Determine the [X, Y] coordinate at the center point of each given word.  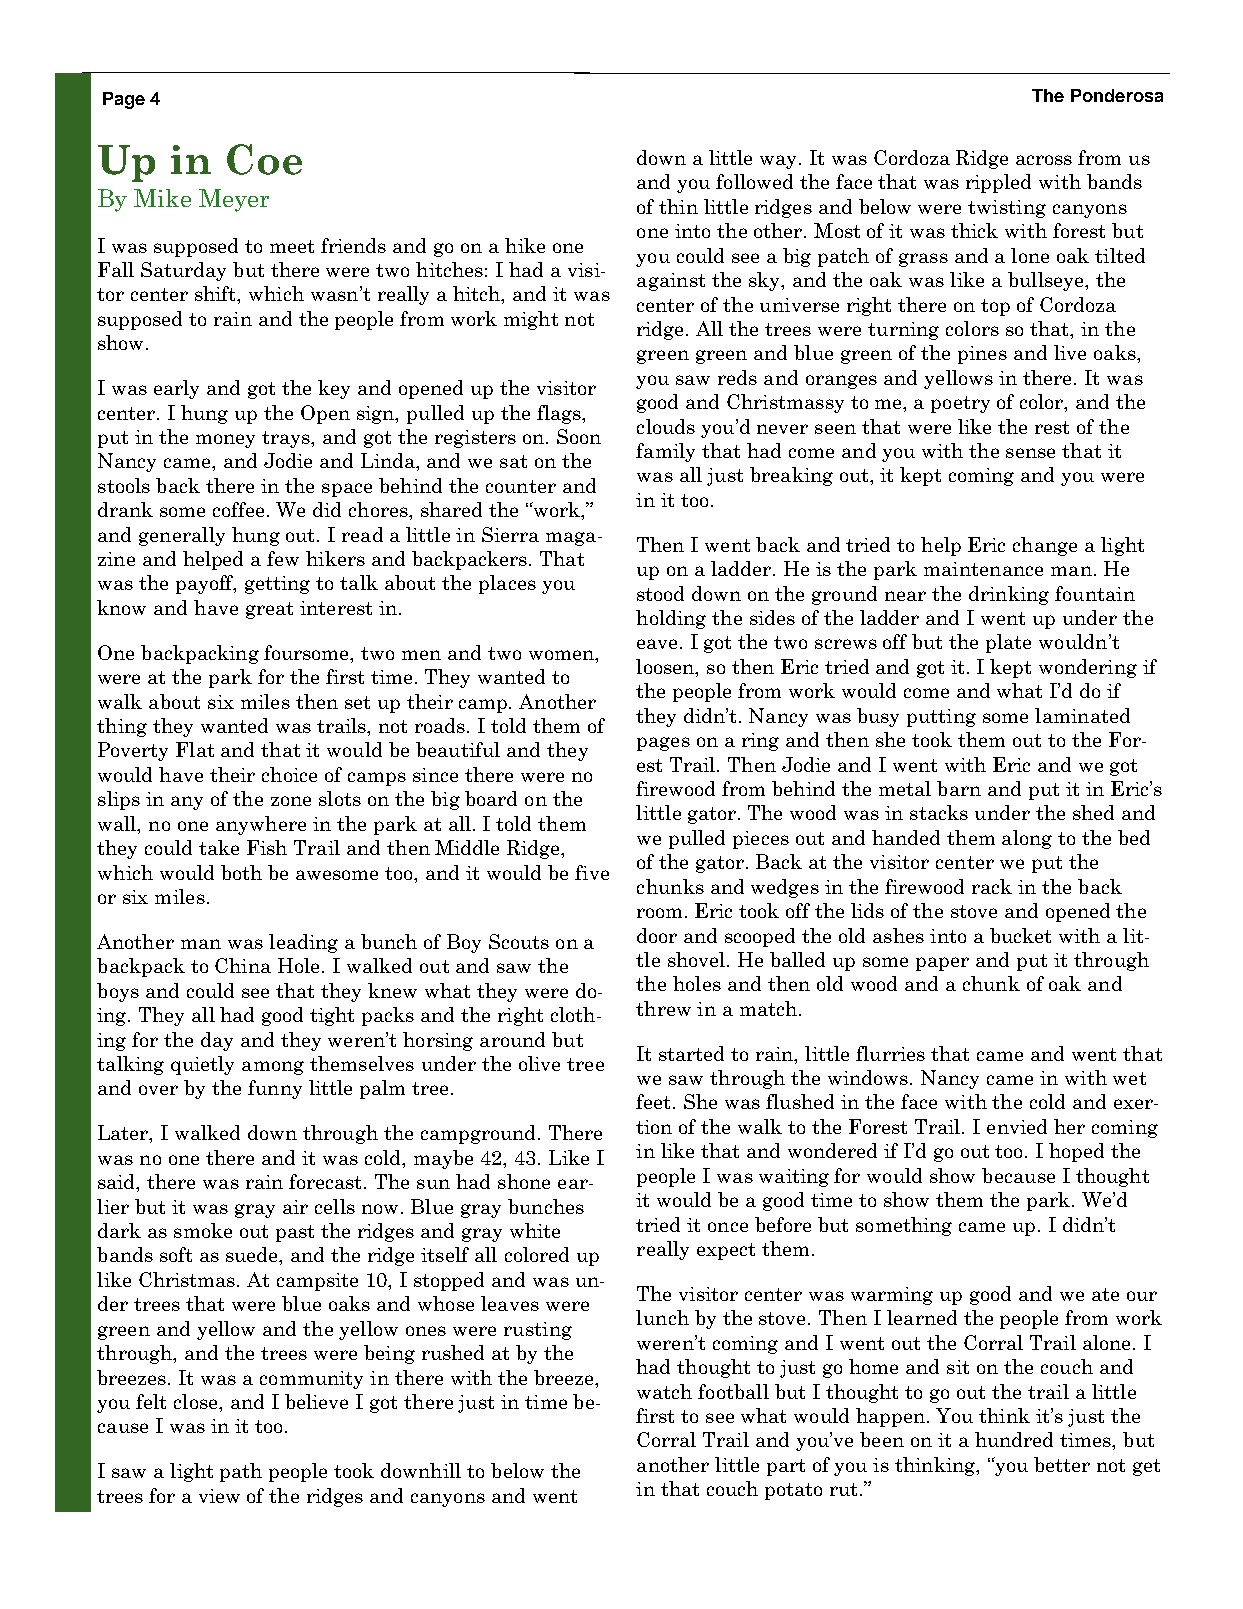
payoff [206, 584]
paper [942, 964]
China [243, 965]
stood [660, 593]
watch [664, 1391]
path [241, 1472]
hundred [1014, 1439]
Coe [264, 159]
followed [754, 181]
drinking [1009, 595]
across [1044, 160]
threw [663, 1008]
